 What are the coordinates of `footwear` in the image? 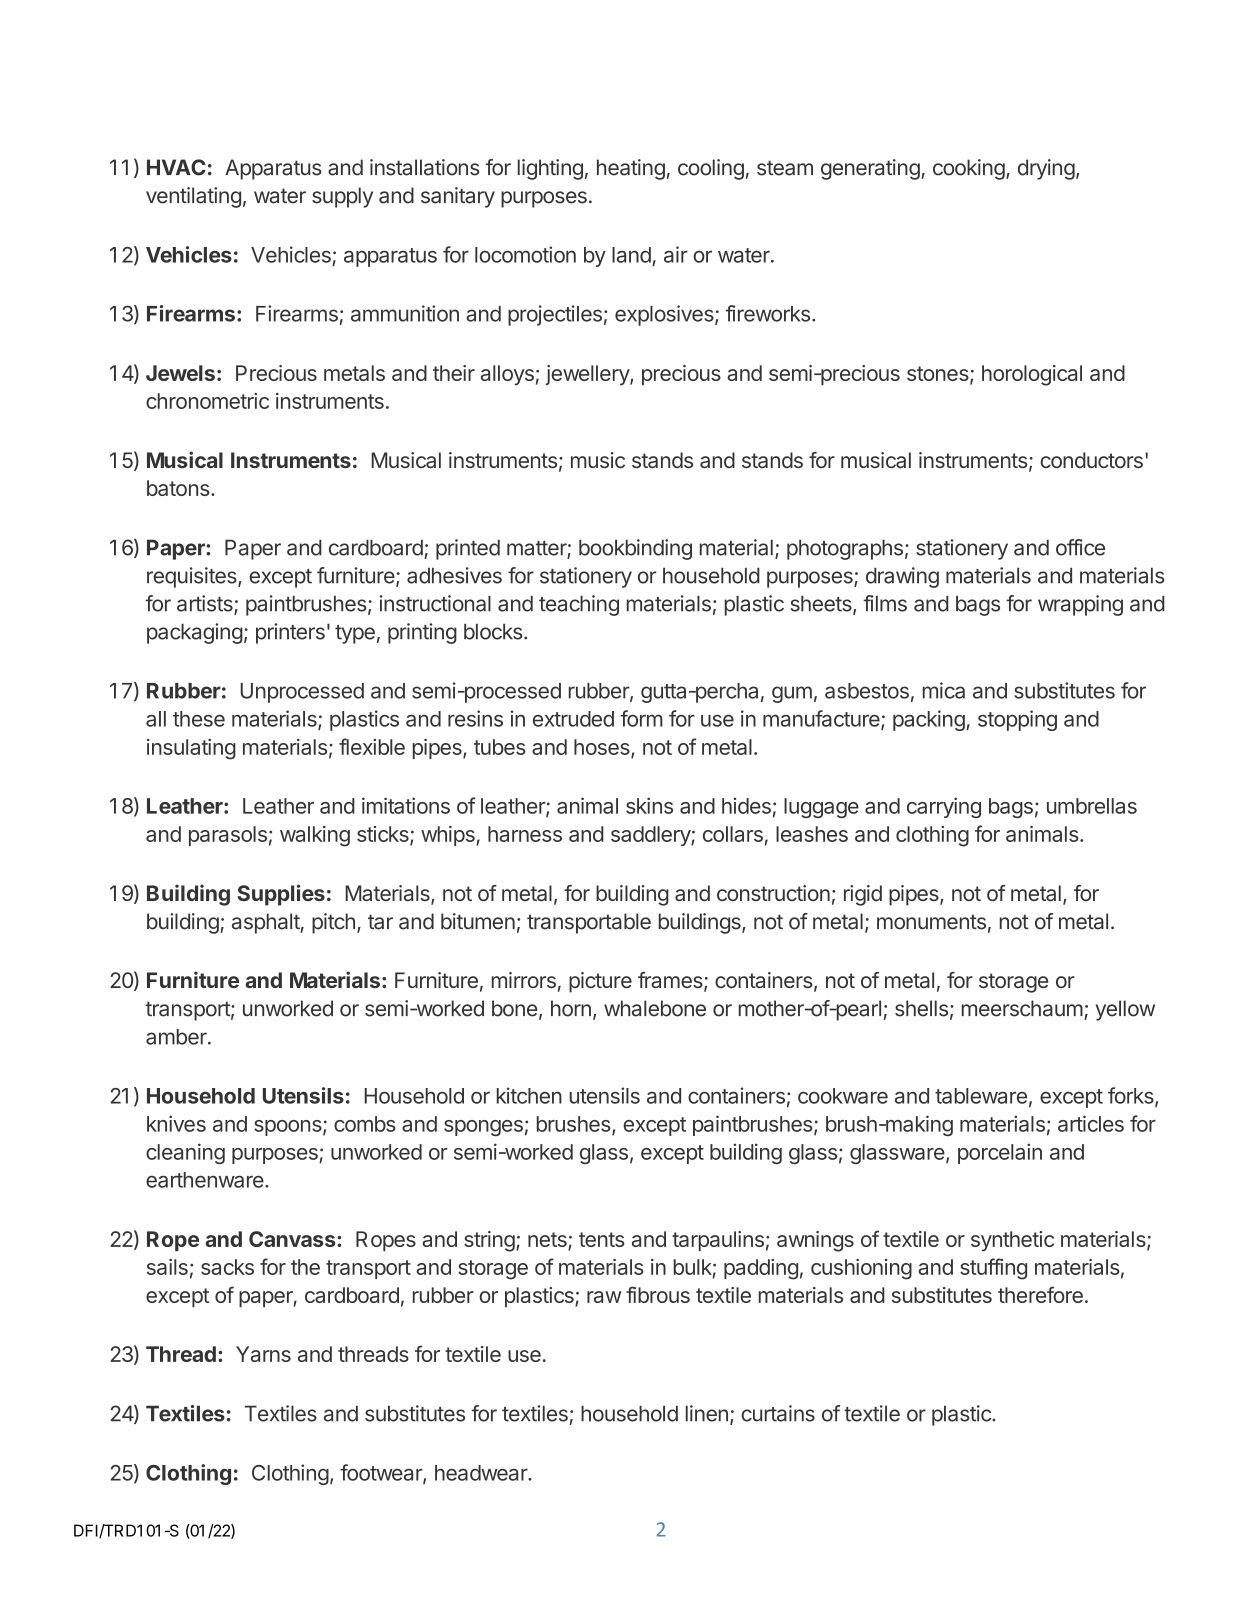 It's located at (382, 1473).
